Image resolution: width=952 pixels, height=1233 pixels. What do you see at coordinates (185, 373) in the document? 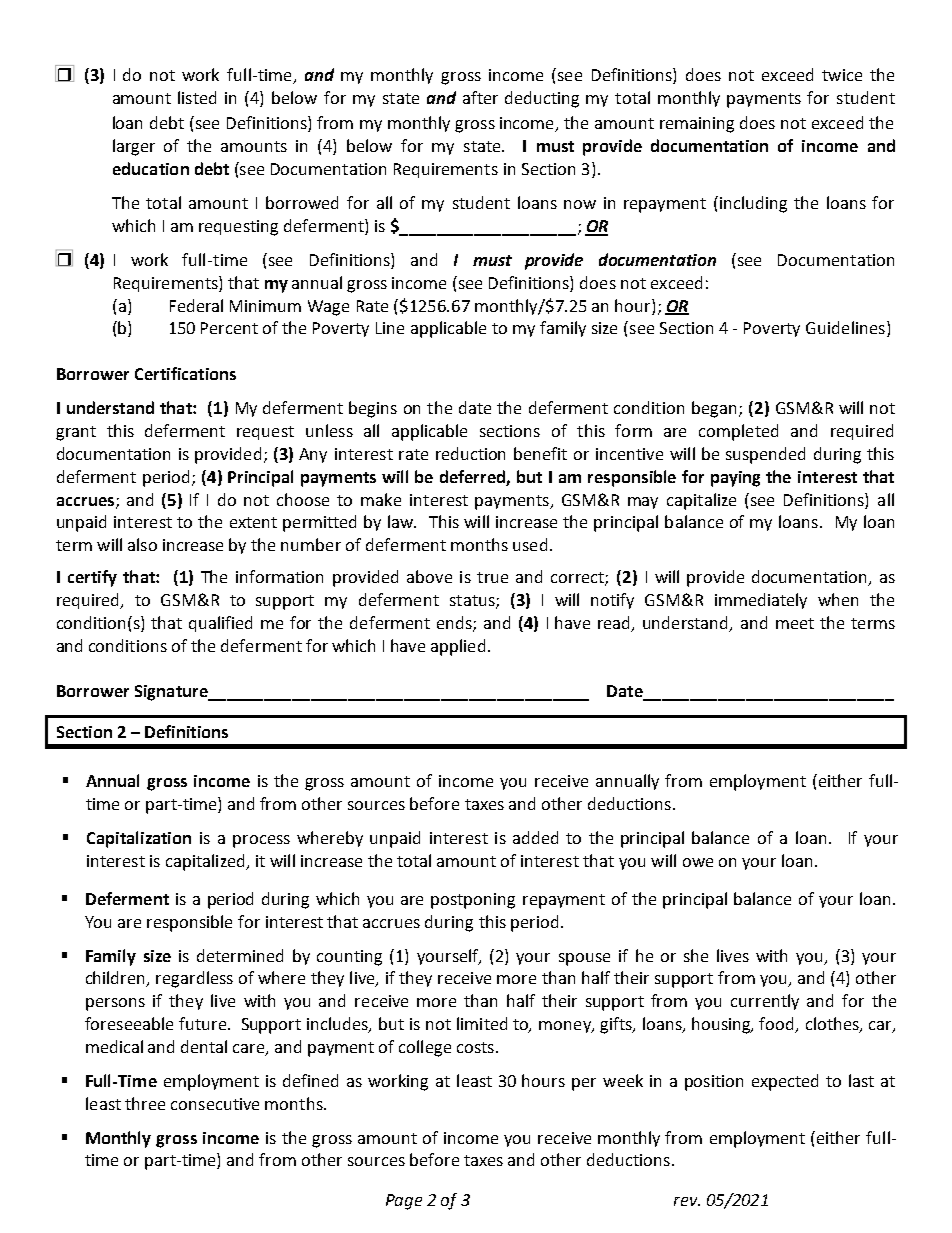
I see `Certifications` at bounding box center [185, 373].
